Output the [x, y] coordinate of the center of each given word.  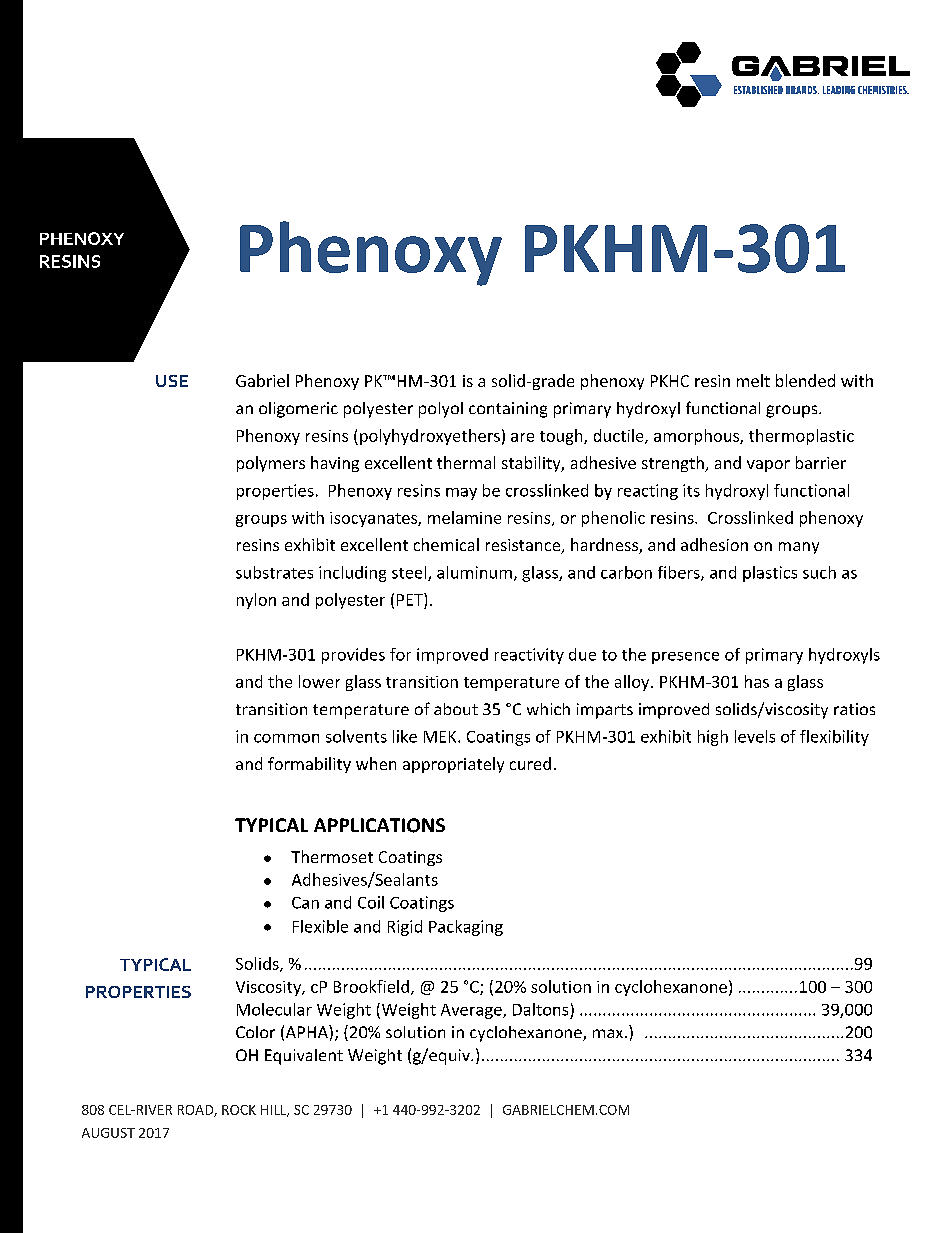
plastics [770, 574]
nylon [256, 601]
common [286, 738]
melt [753, 380]
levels [755, 736]
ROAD [196, 1111]
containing [508, 410]
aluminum [474, 572]
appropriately [453, 765]
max [609, 1033]
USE [172, 381]
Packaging [466, 928]
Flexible [320, 926]
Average [472, 1011]
